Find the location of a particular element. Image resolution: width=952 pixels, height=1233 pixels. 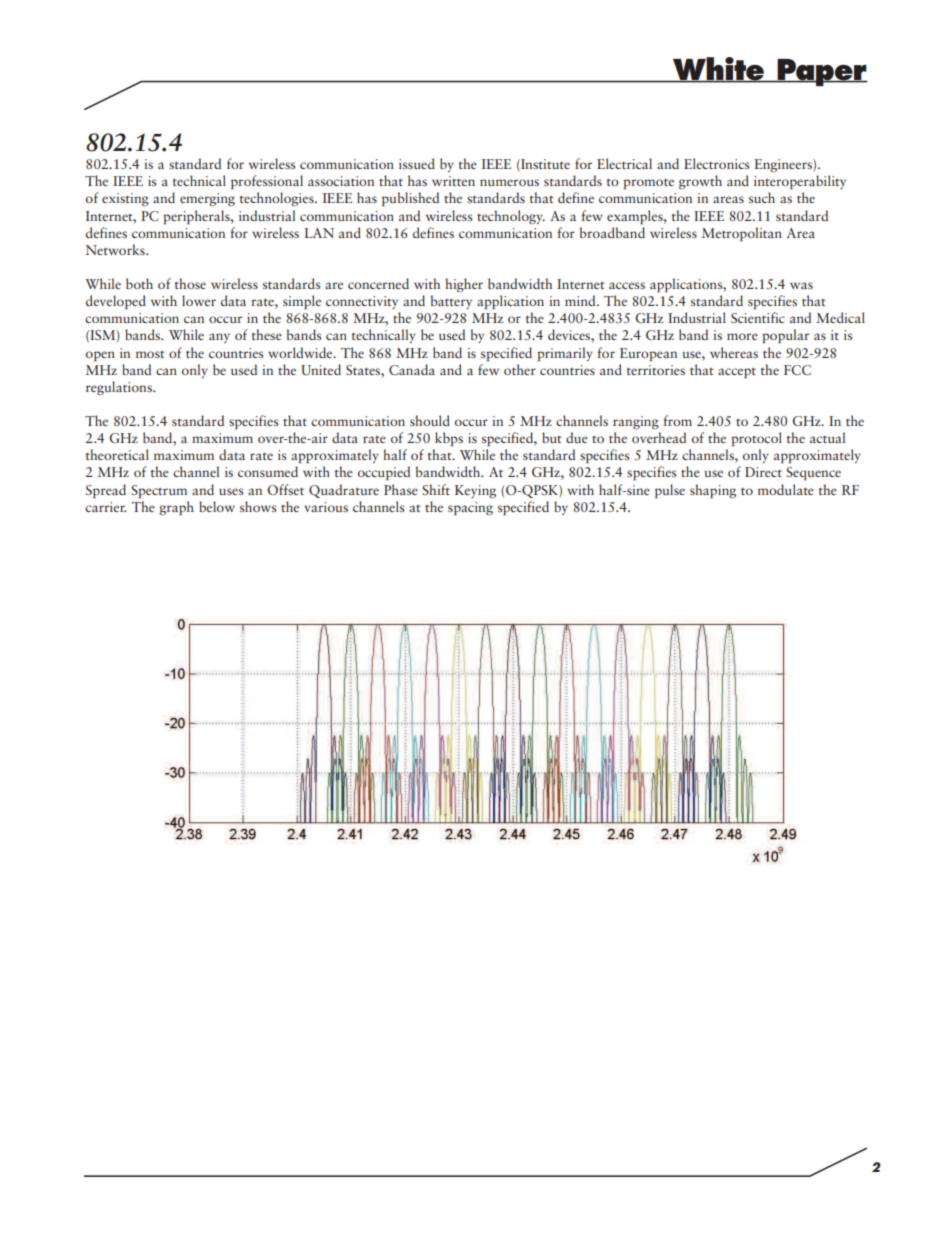

most is located at coordinates (150, 354).
